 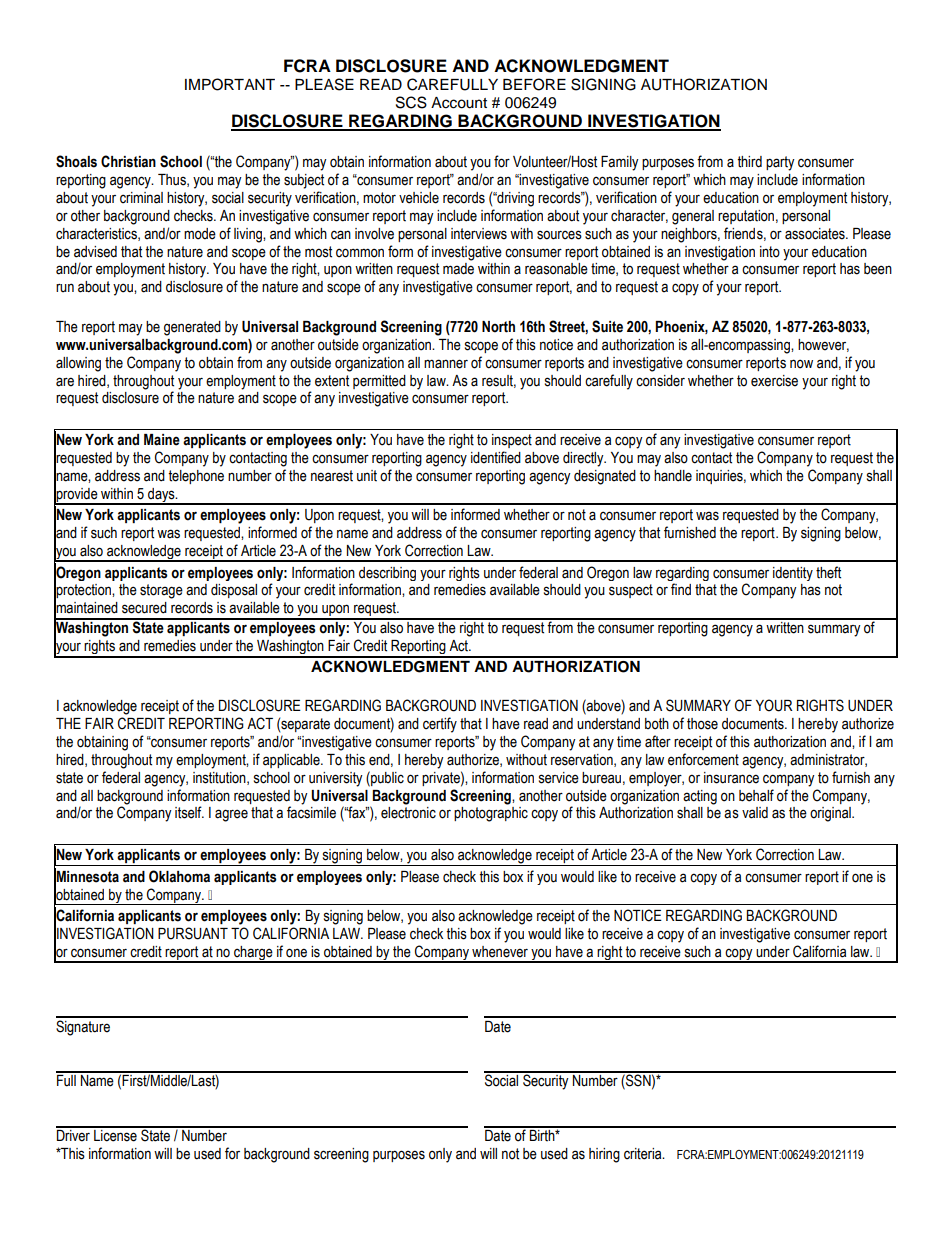 What do you see at coordinates (253, 954) in the screenshot?
I see `charge` at bounding box center [253, 954].
